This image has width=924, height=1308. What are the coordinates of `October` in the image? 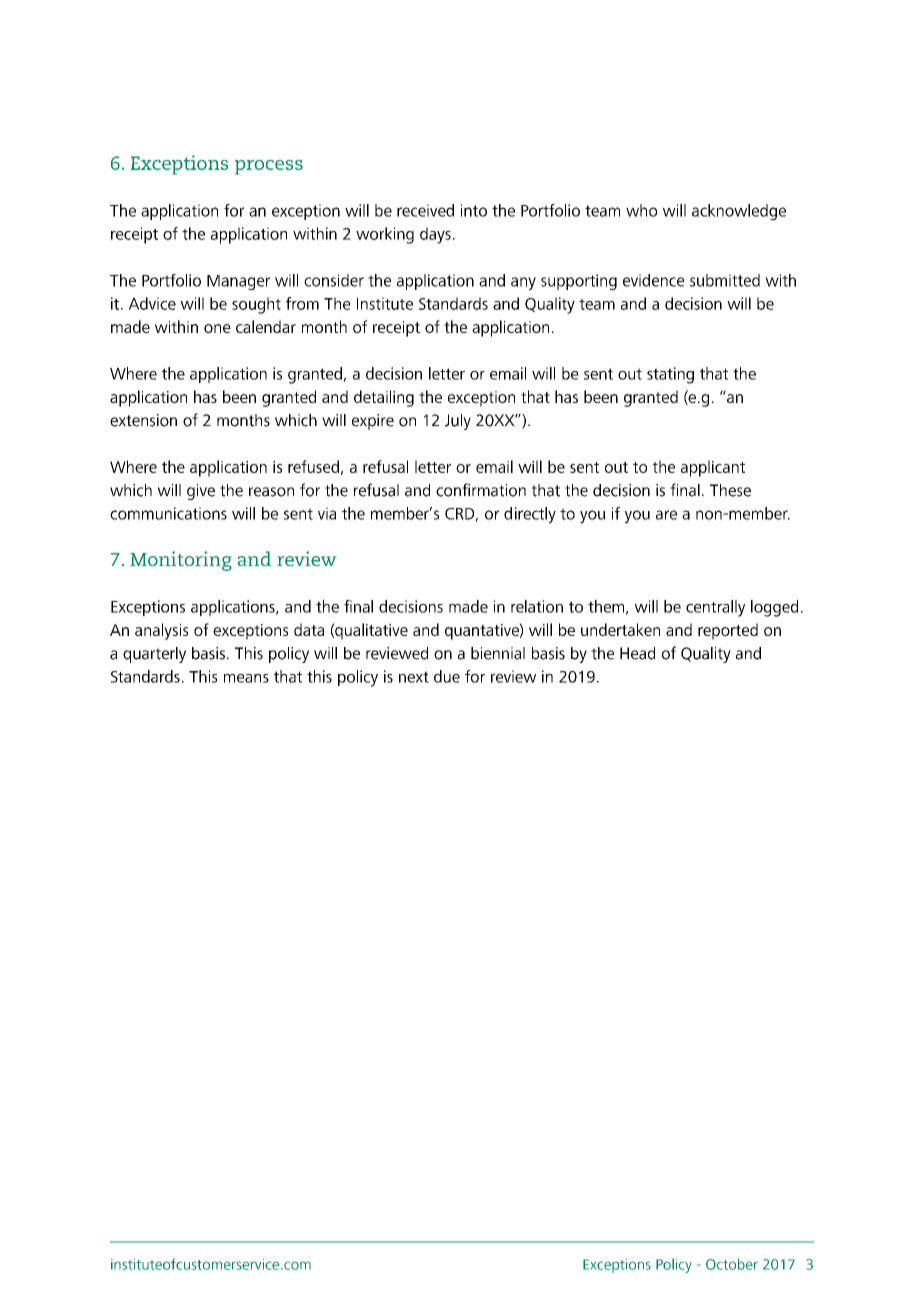 It's located at (732, 1264).
